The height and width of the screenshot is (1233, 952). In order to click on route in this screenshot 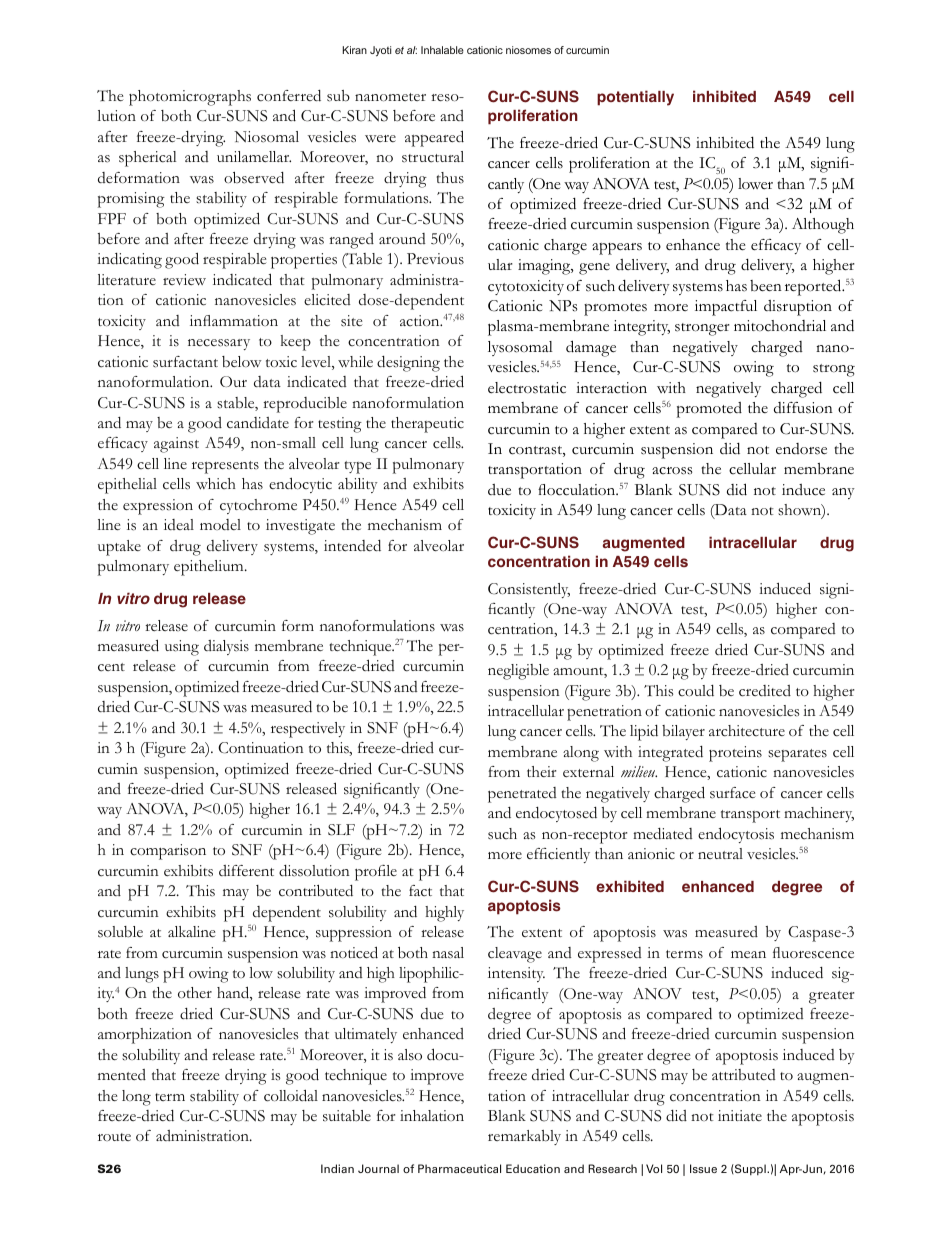, I will do `click(114, 1137)`.
